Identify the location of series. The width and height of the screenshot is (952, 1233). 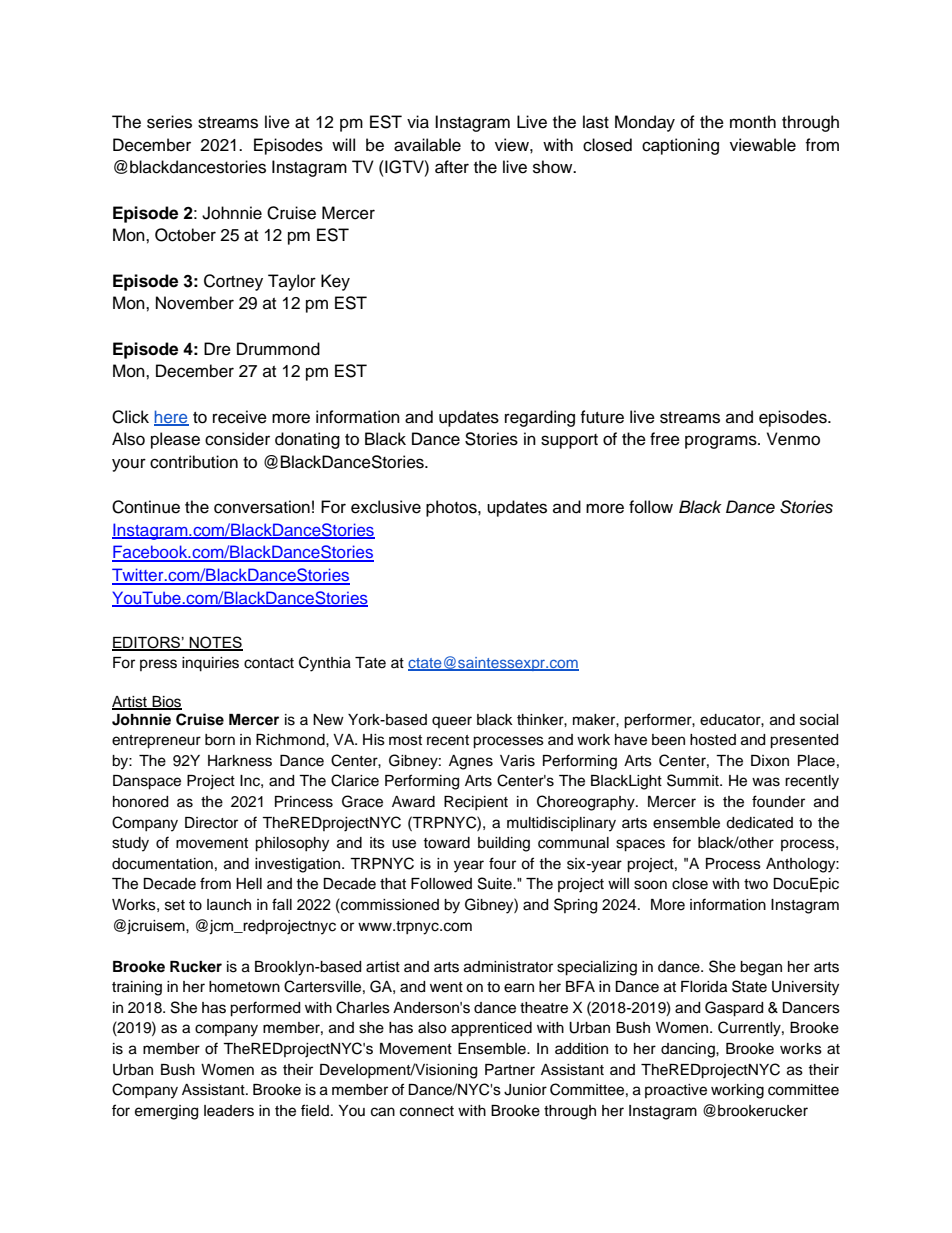
(169, 122).
